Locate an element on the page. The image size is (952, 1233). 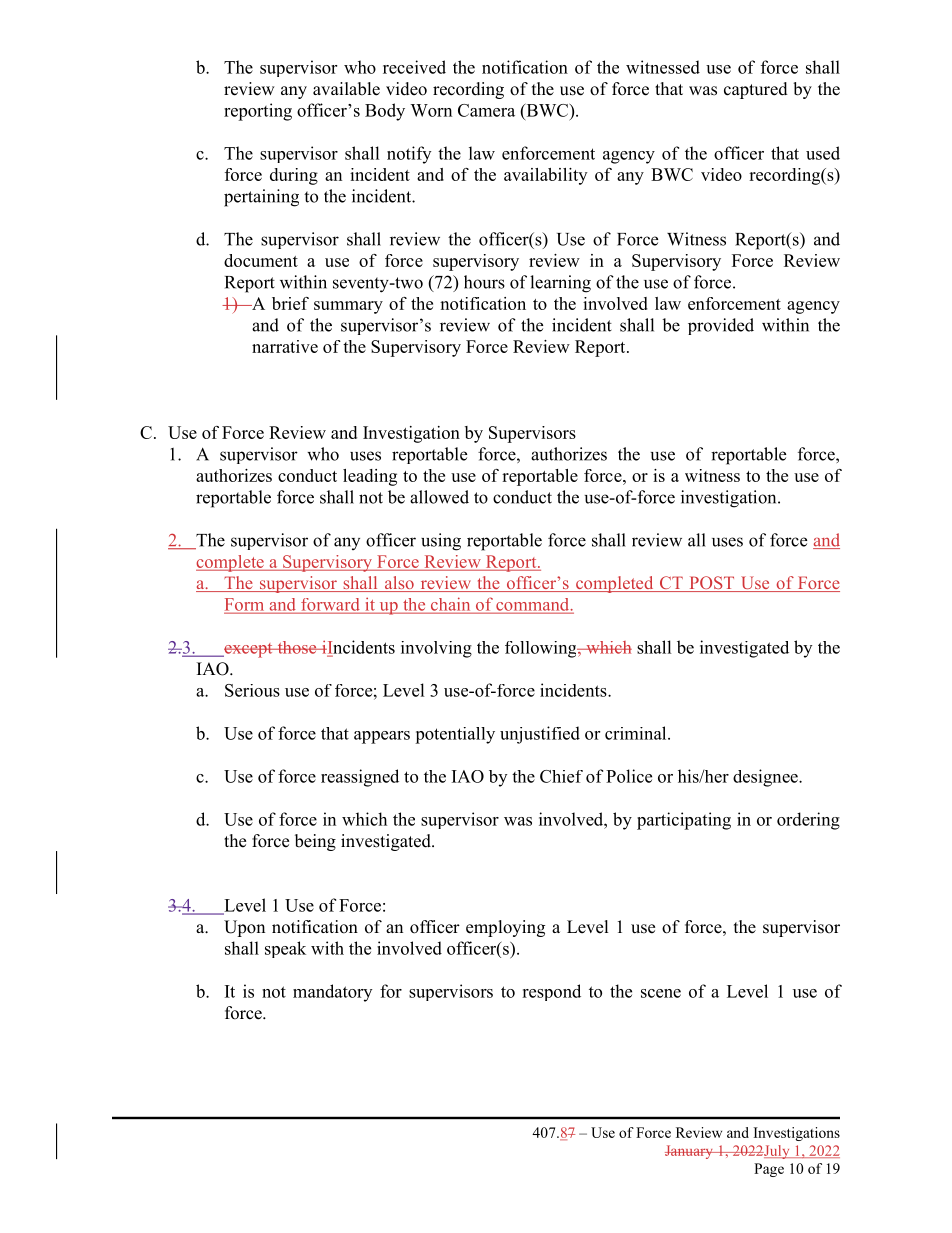
narrative is located at coordinates (285, 346).
